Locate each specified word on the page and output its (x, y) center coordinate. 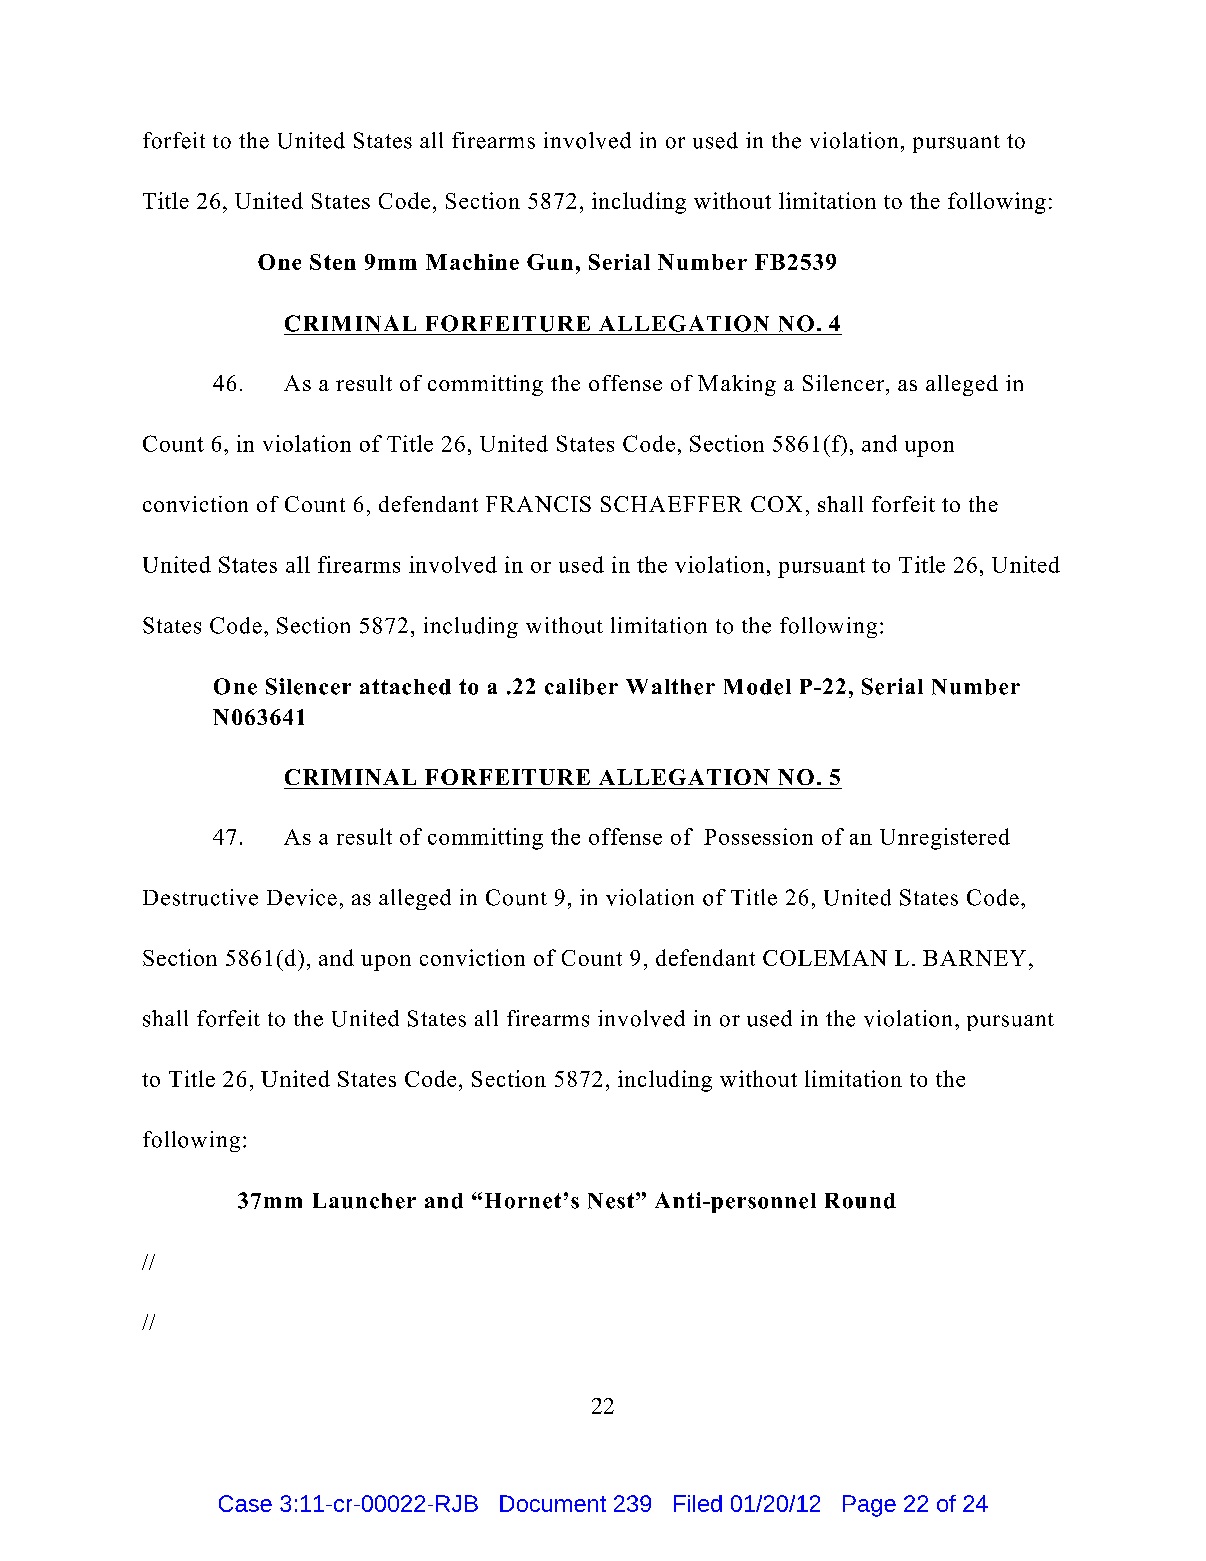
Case (245, 1503)
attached (405, 687)
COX (776, 504)
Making (737, 385)
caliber (581, 686)
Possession (758, 836)
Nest (612, 1201)
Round (860, 1201)
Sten (333, 262)
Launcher (364, 1201)
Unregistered (945, 839)
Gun (550, 262)
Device (302, 897)
